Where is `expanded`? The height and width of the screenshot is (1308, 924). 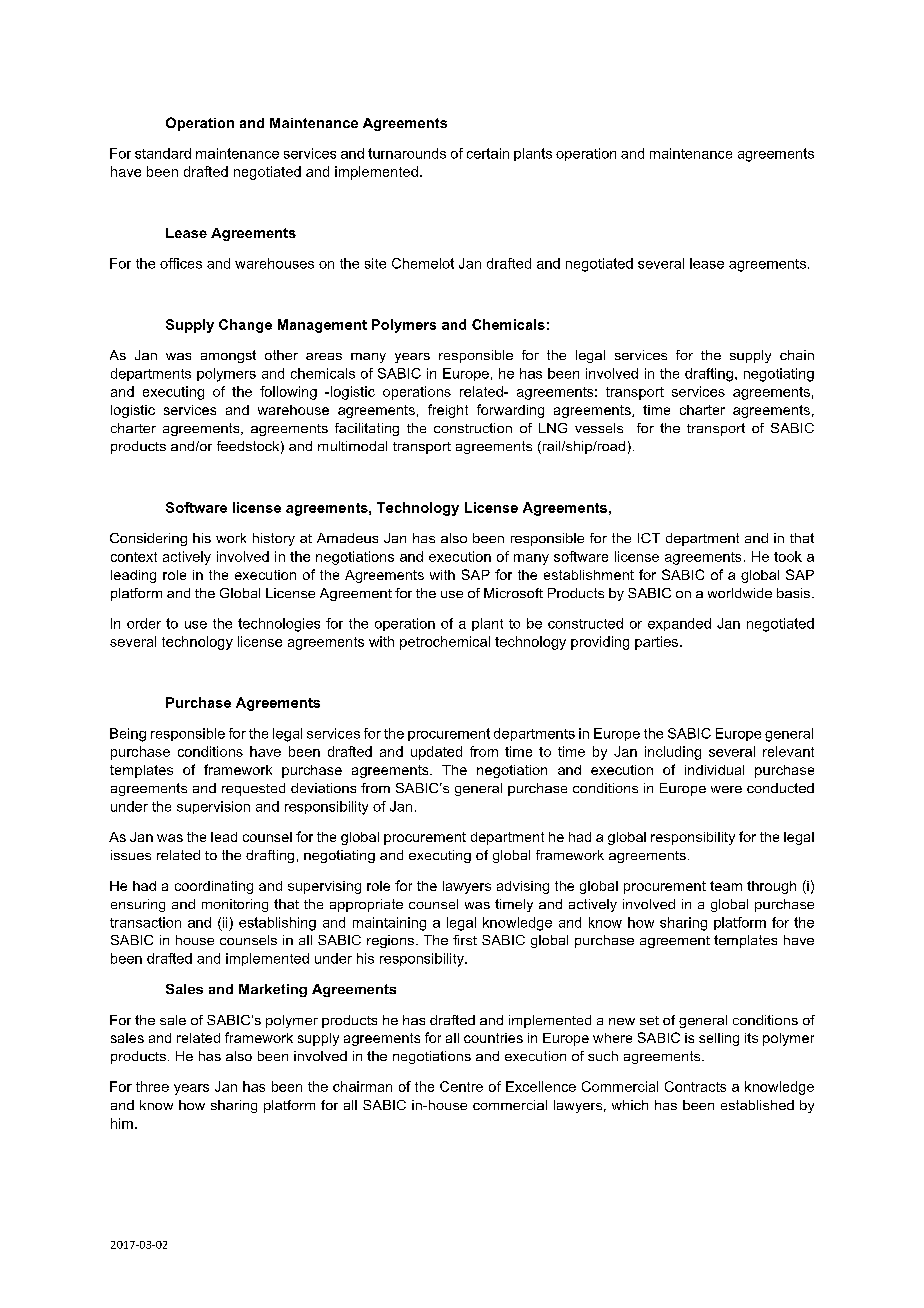
expanded is located at coordinates (679, 624).
